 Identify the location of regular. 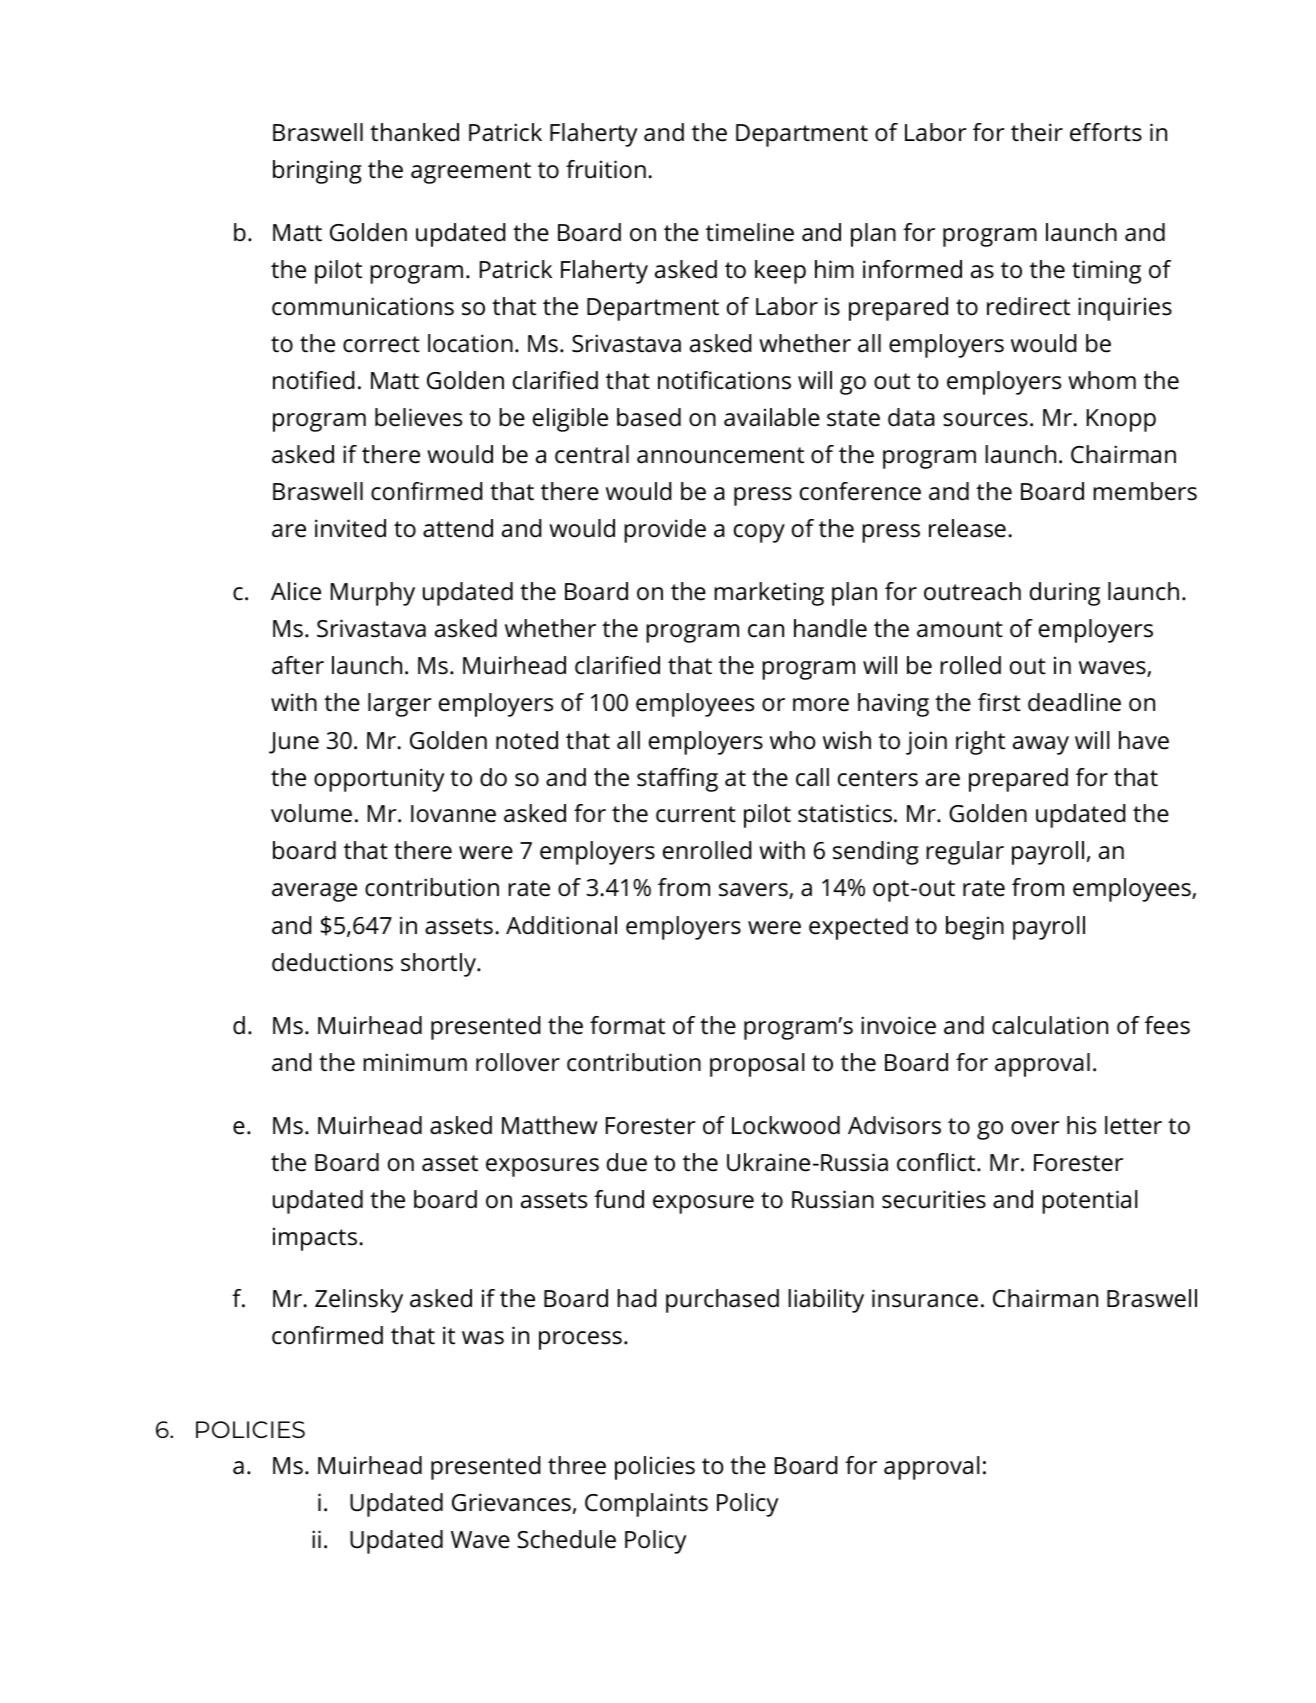
(965, 853).
